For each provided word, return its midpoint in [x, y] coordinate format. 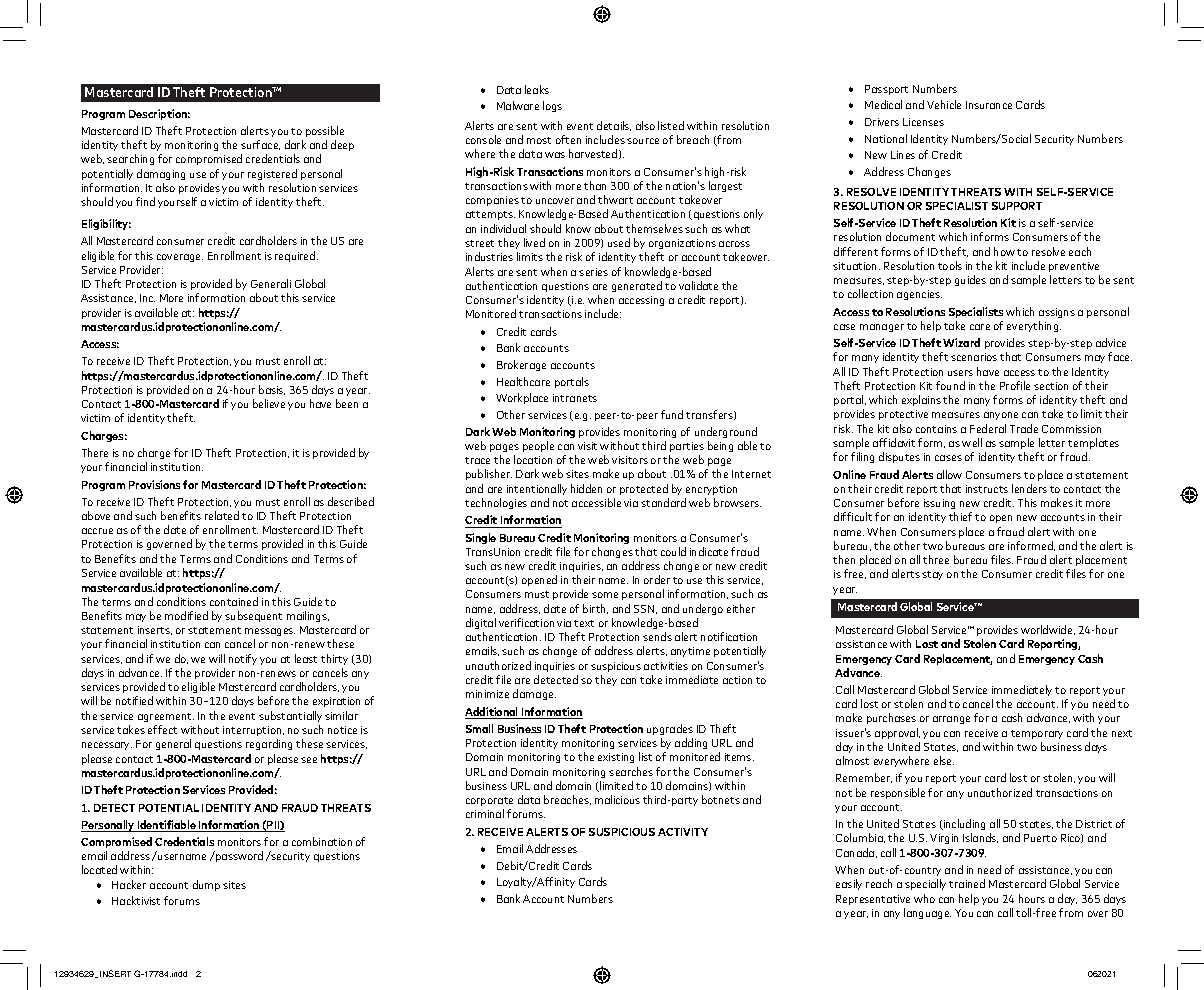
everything [1034, 326]
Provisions [156, 484]
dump [206, 885]
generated [637, 286]
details [614, 126]
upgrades [670, 729]
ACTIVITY [683, 832]
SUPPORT [1017, 206]
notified [134, 700]
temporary [1037, 734]
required [296, 256]
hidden [586, 488]
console [483, 139]
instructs [987, 489]
